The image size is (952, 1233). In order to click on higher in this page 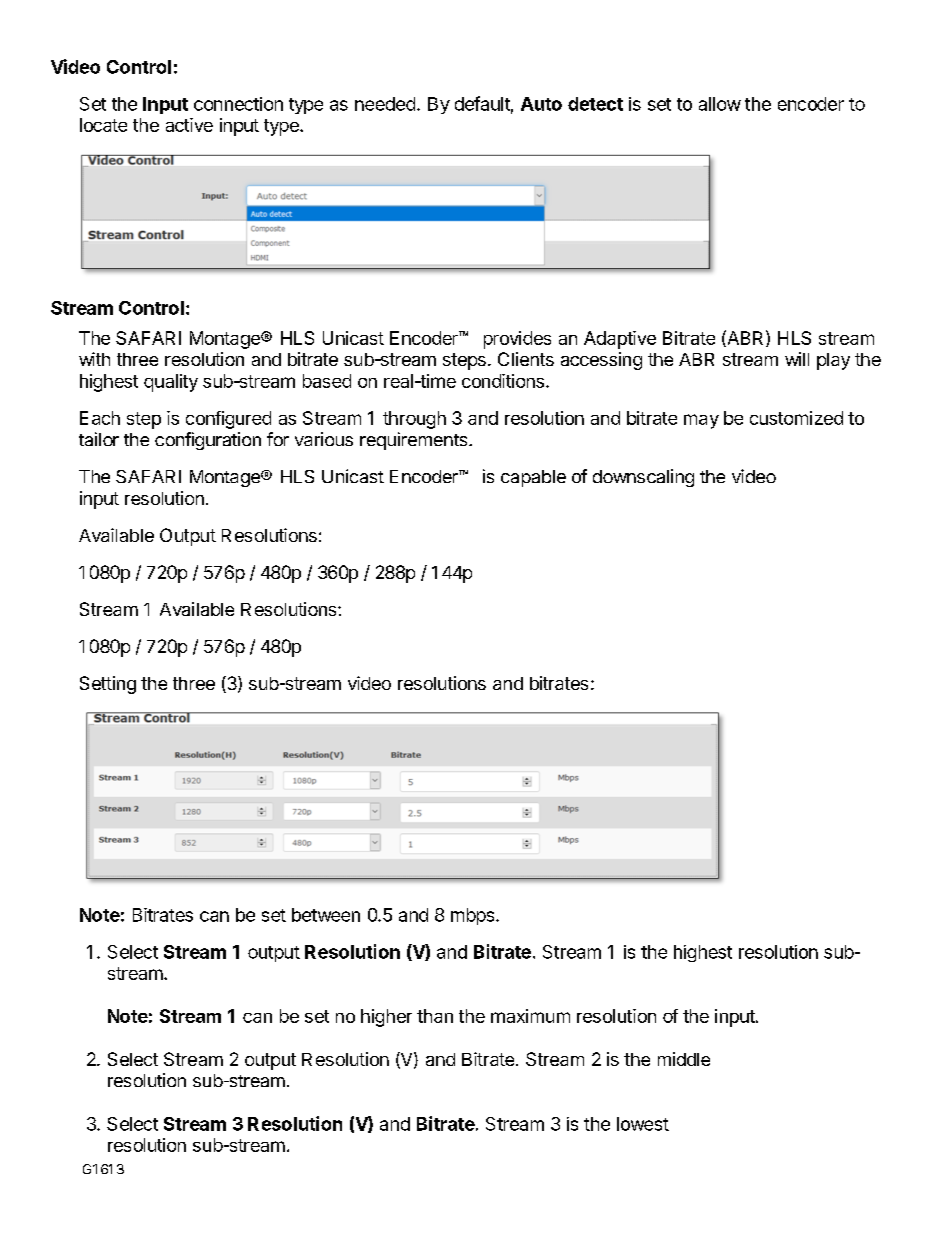, I will do `click(386, 1018)`.
